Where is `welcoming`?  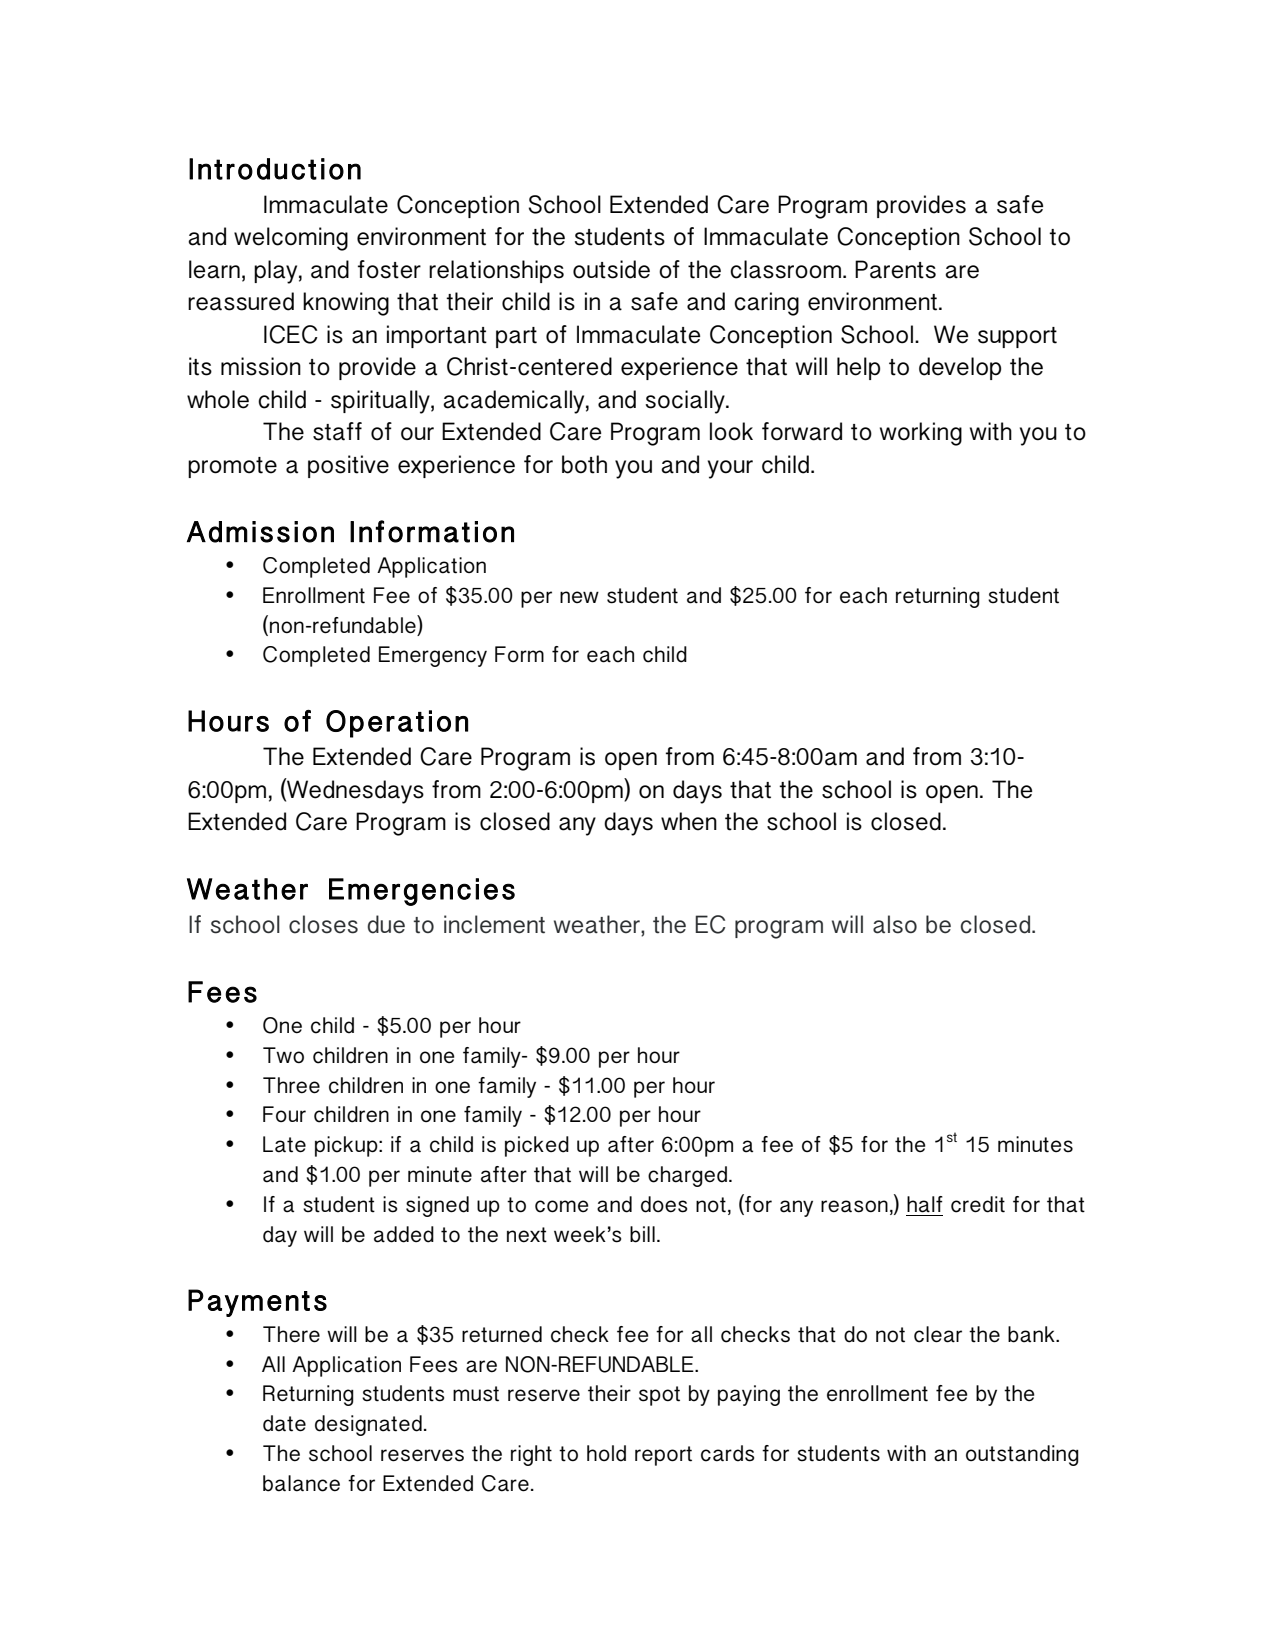 welcoming is located at coordinates (291, 239).
